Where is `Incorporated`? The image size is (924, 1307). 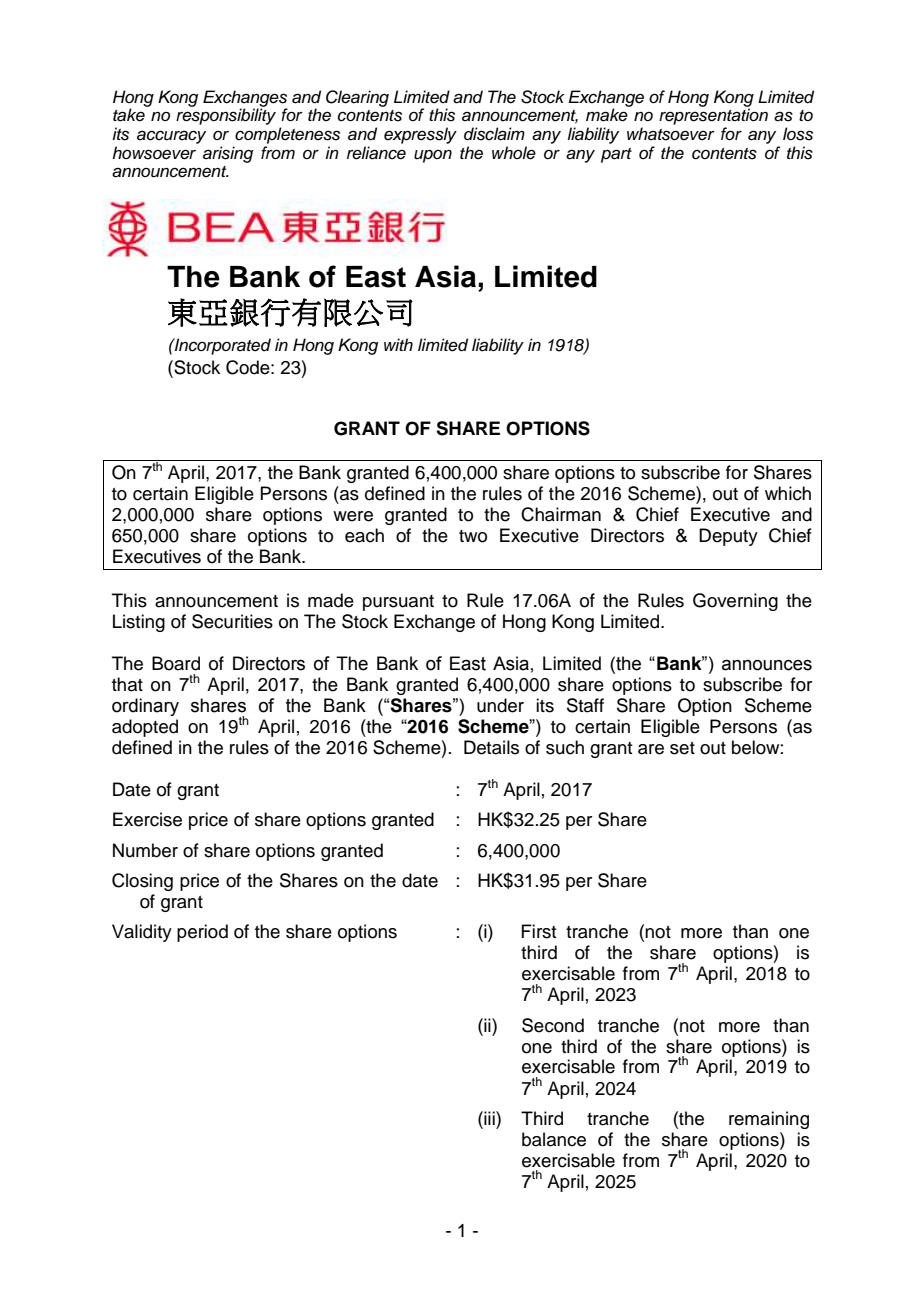 Incorporated is located at coordinates (221, 346).
